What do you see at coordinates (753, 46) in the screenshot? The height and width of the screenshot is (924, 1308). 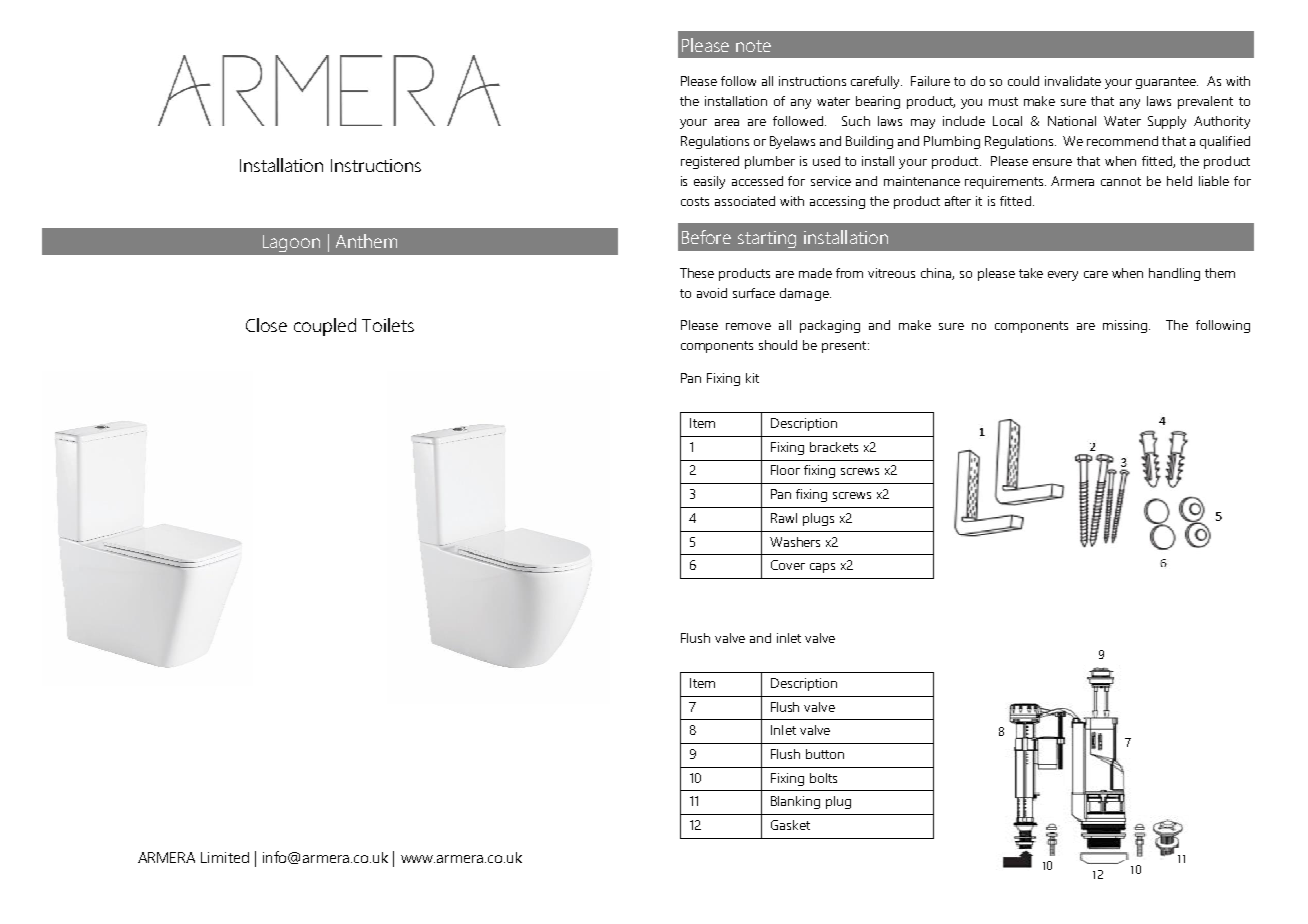 I see `note` at bounding box center [753, 46].
